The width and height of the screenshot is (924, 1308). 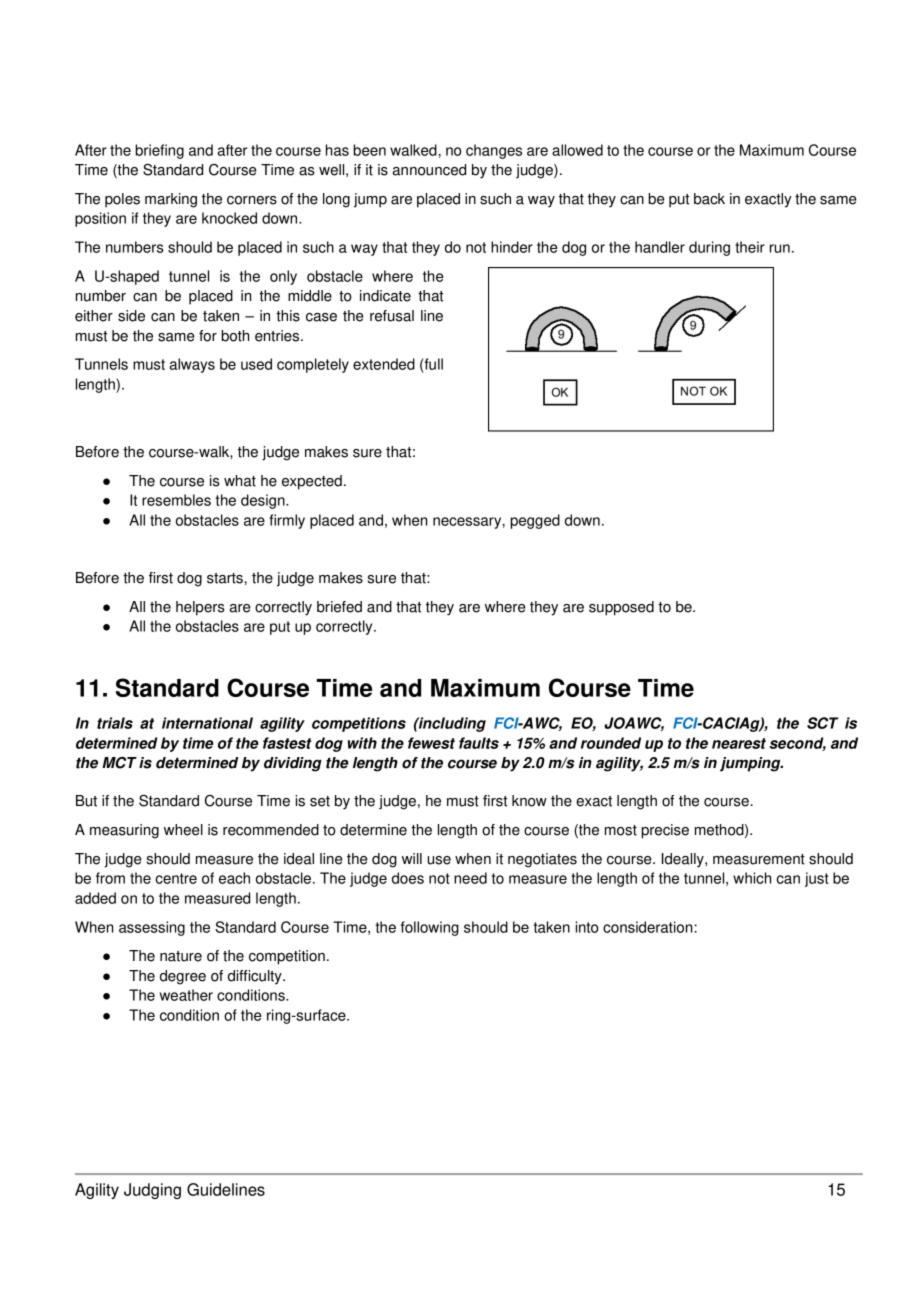 I want to click on Judging, so click(x=152, y=1191).
